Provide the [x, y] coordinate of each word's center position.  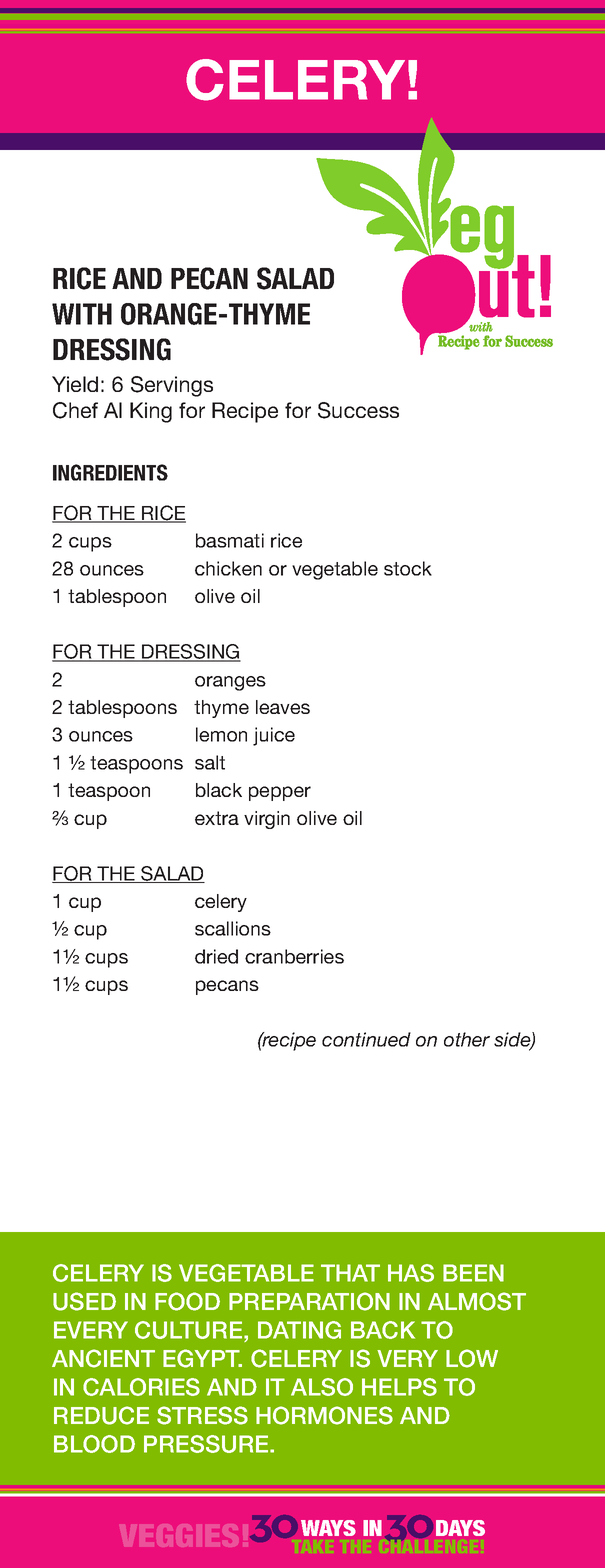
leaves [283, 707]
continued [366, 1039]
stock [408, 568]
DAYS [460, 1528]
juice [274, 736]
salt [210, 762]
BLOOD [94, 1444]
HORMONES [324, 1415]
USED [84, 1301]
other [467, 1039]
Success [358, 410]
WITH [82, 314]
